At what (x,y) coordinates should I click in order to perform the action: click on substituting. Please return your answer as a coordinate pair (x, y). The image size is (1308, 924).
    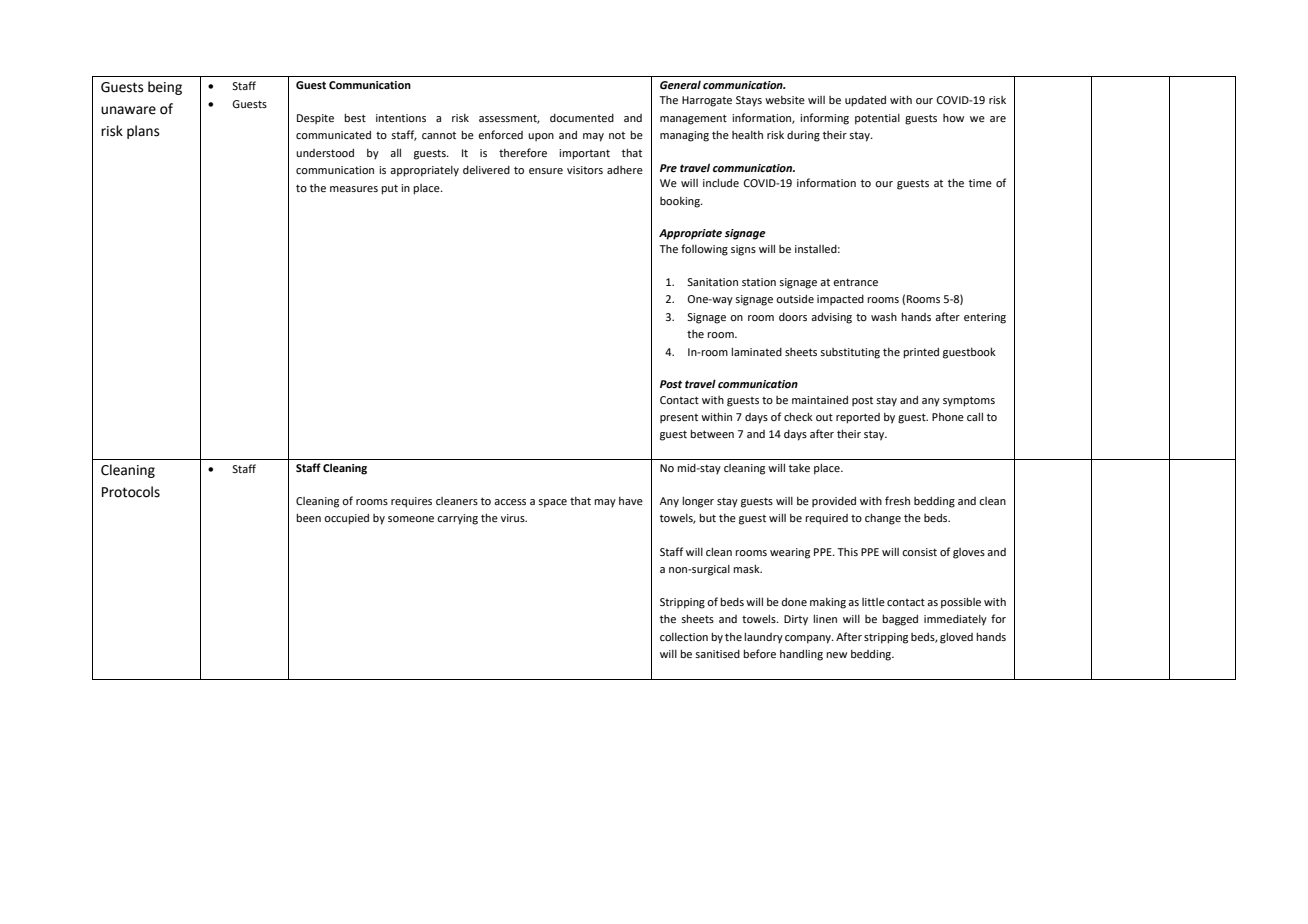
    Looking at the image, I should click on (850, 353).
